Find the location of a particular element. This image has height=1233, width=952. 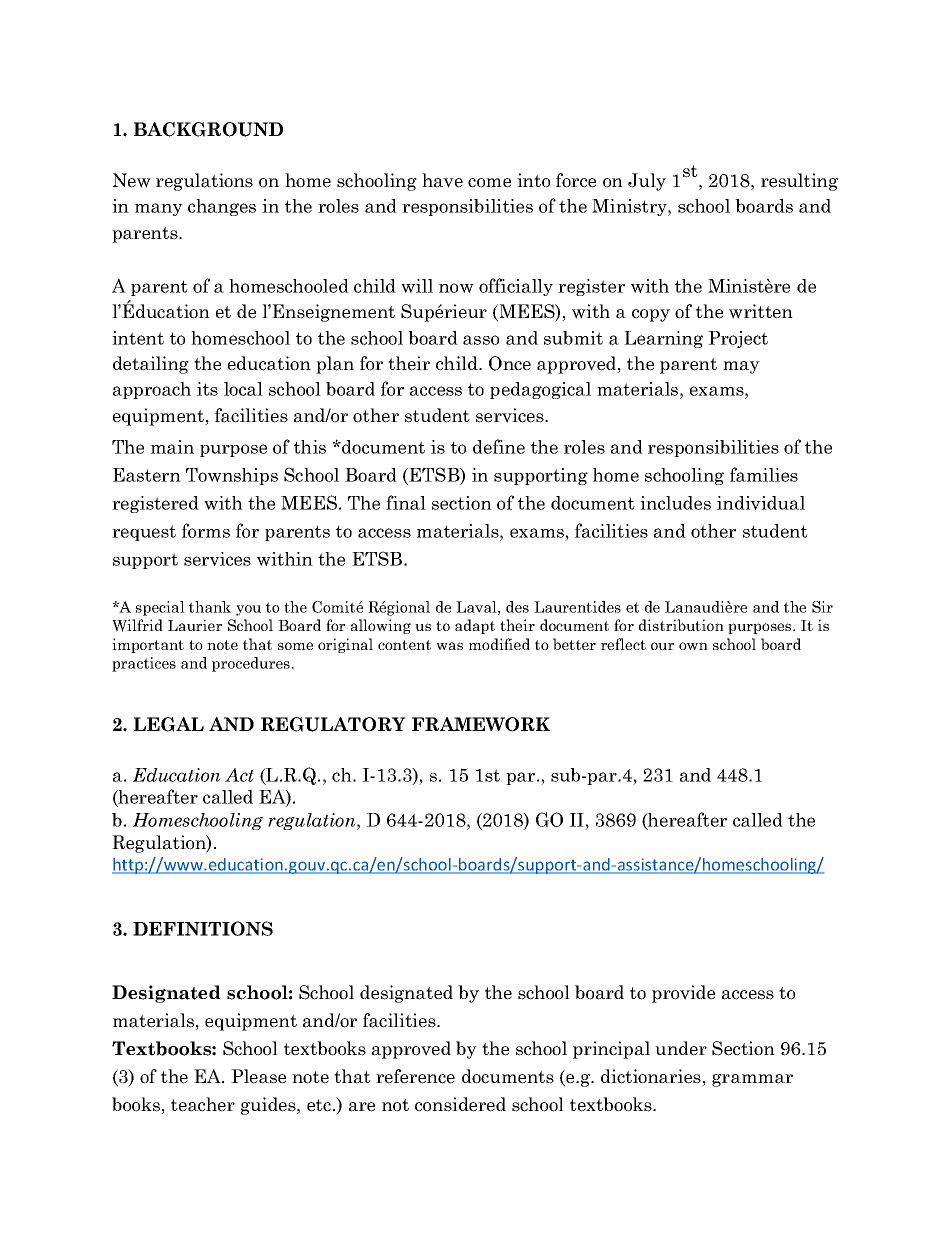

FRAMEWORK is located at coordinates (481, 724).
